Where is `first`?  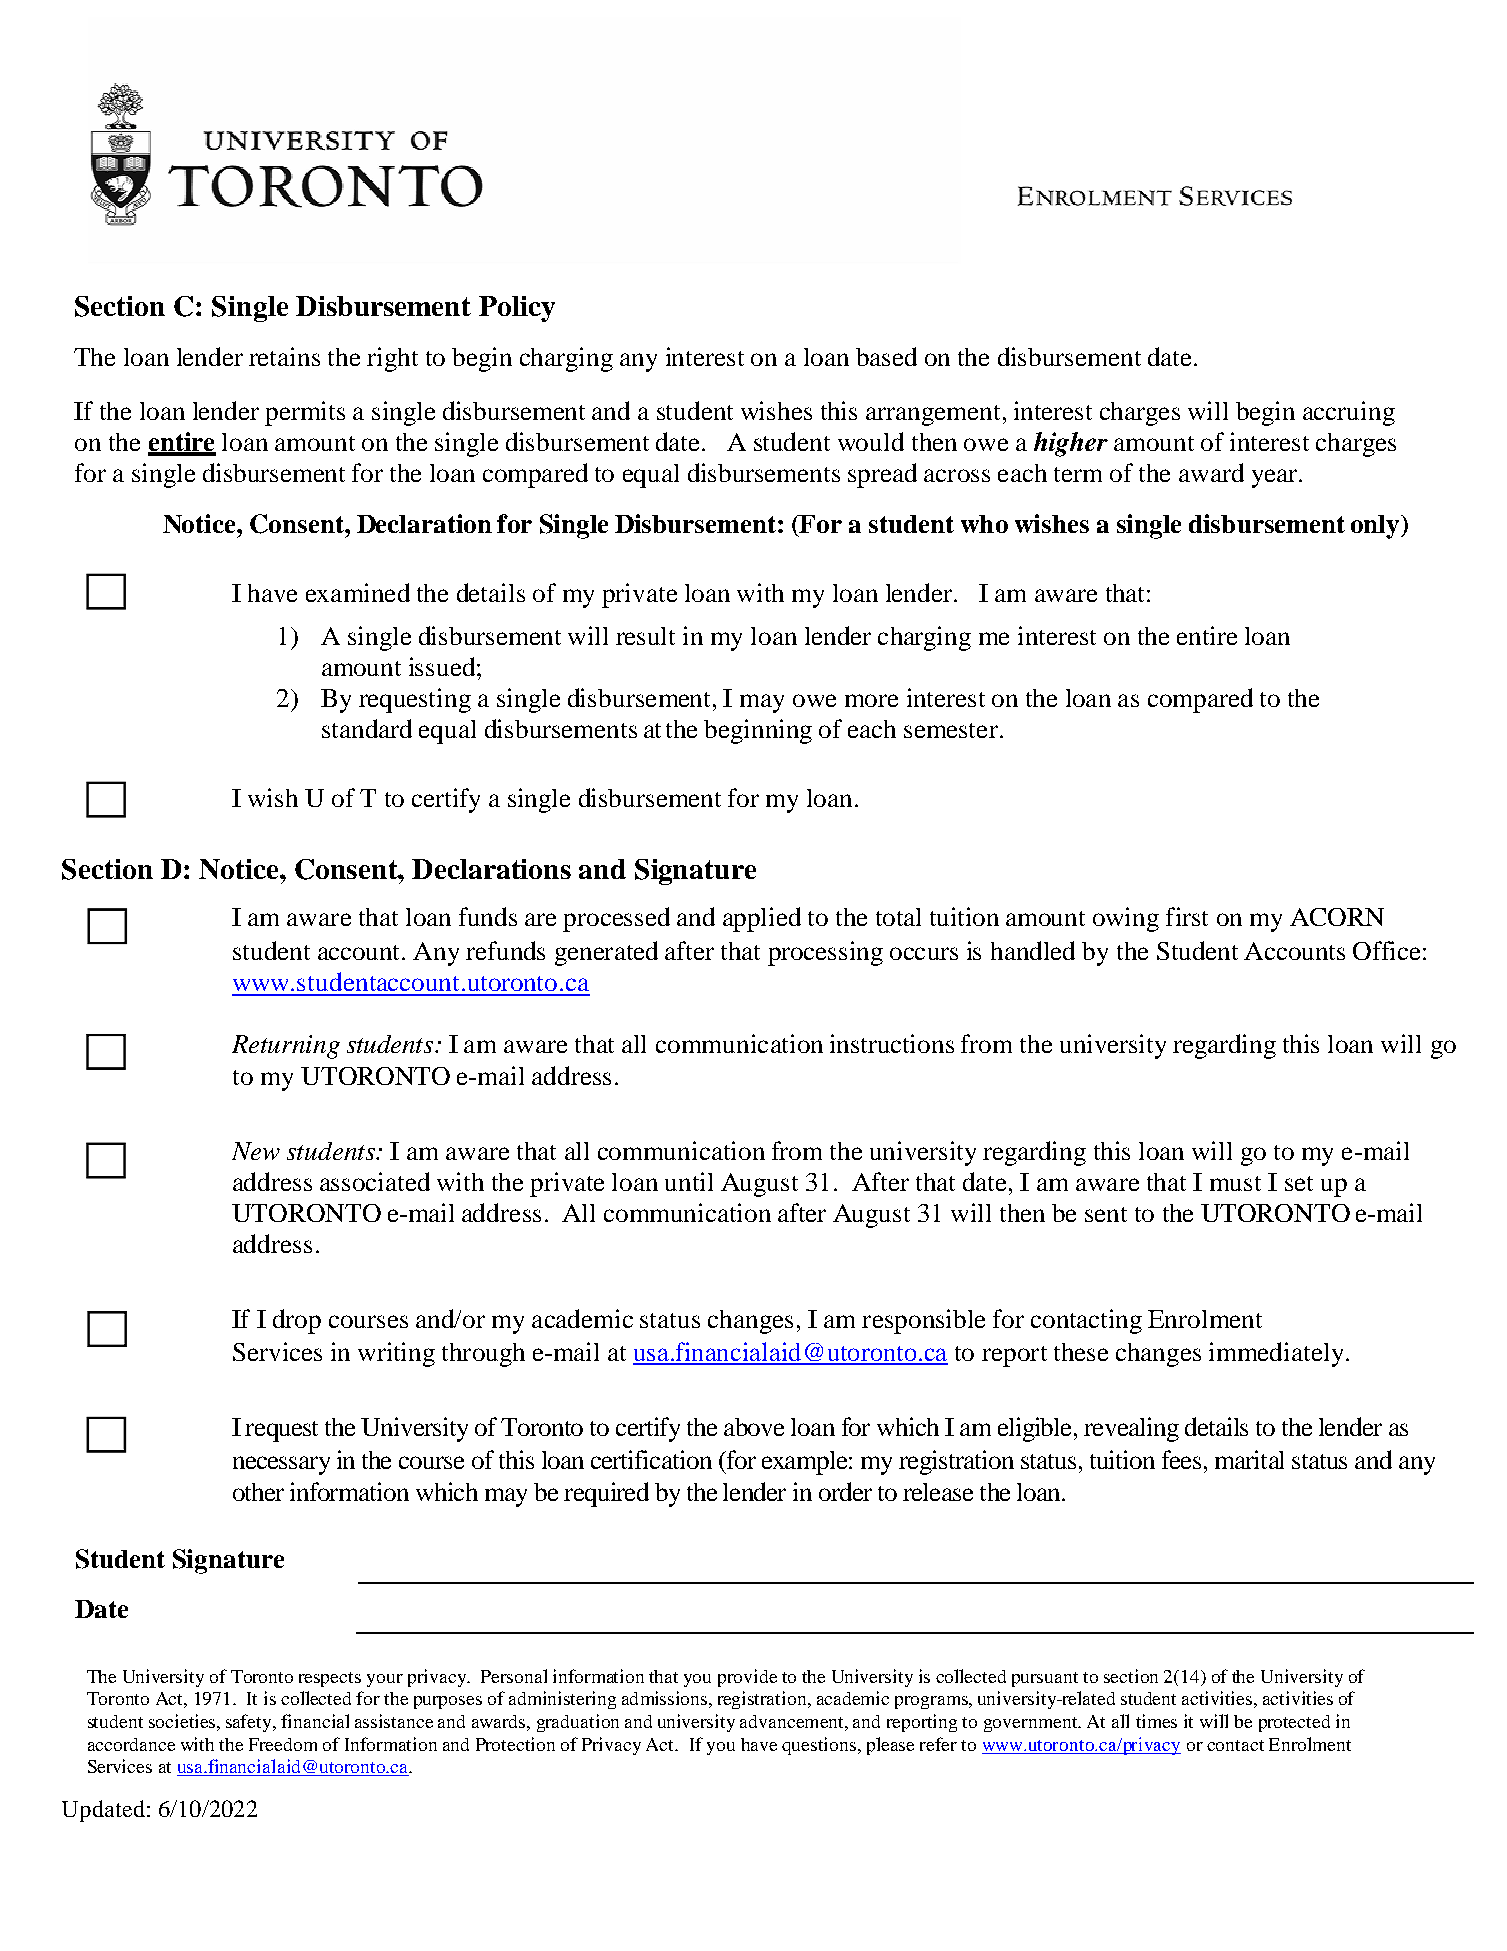
first is located at coordinates (1187, 916).
